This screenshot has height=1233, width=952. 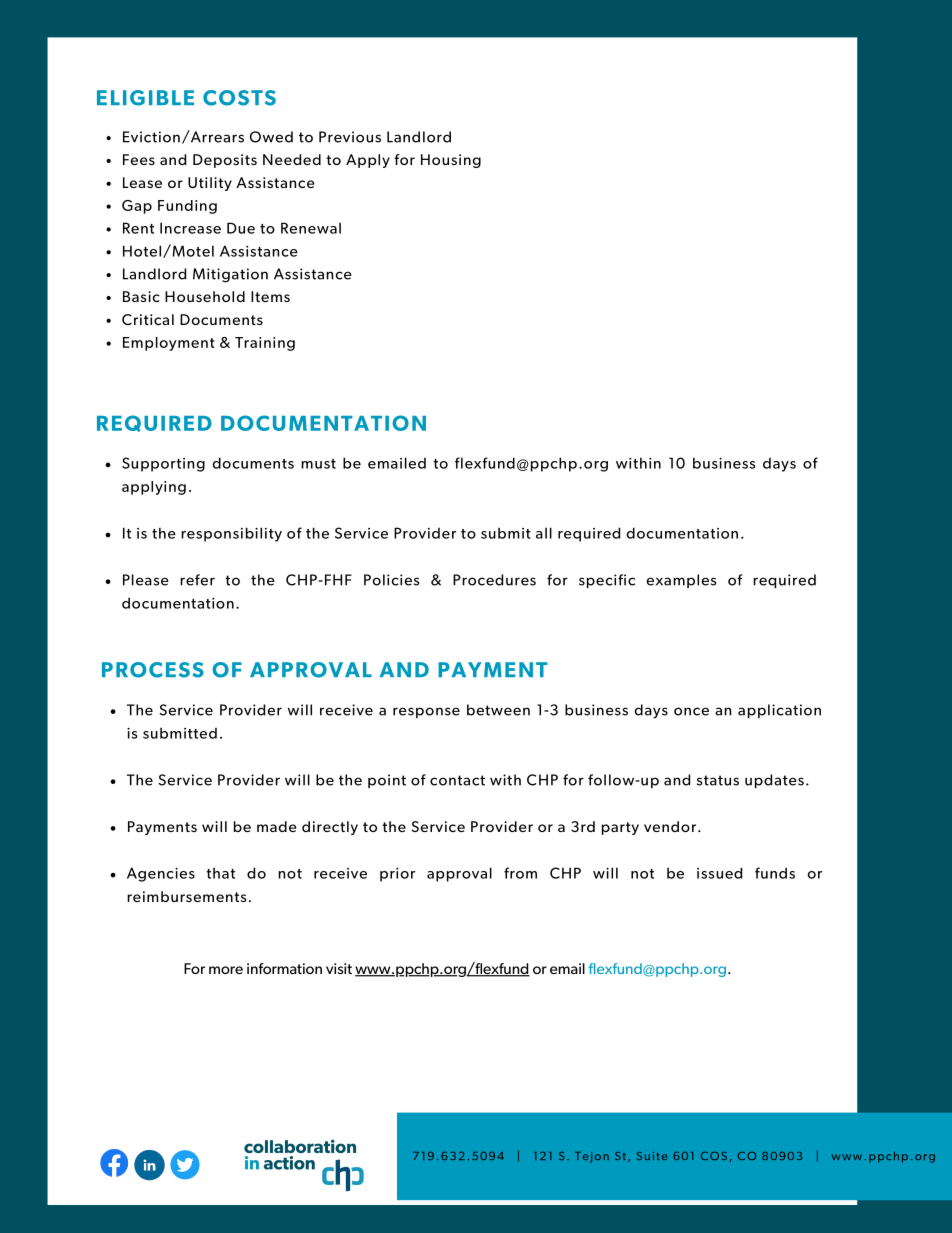 I want to click on Previous, so click(x=350, y=137).
